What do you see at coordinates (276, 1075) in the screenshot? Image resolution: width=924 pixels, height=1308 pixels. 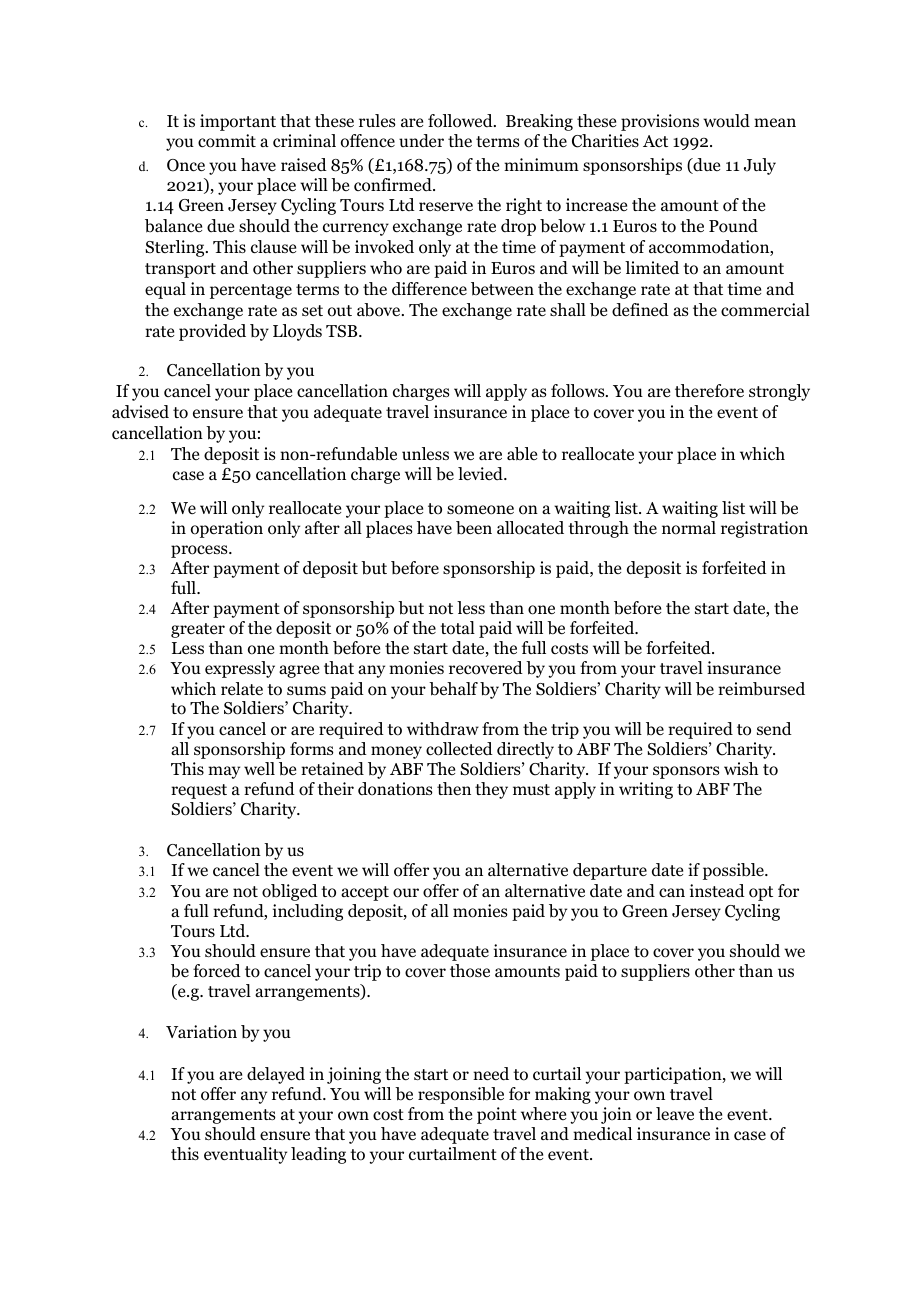 I see `delayed` at bounding box center [276, 1075].
